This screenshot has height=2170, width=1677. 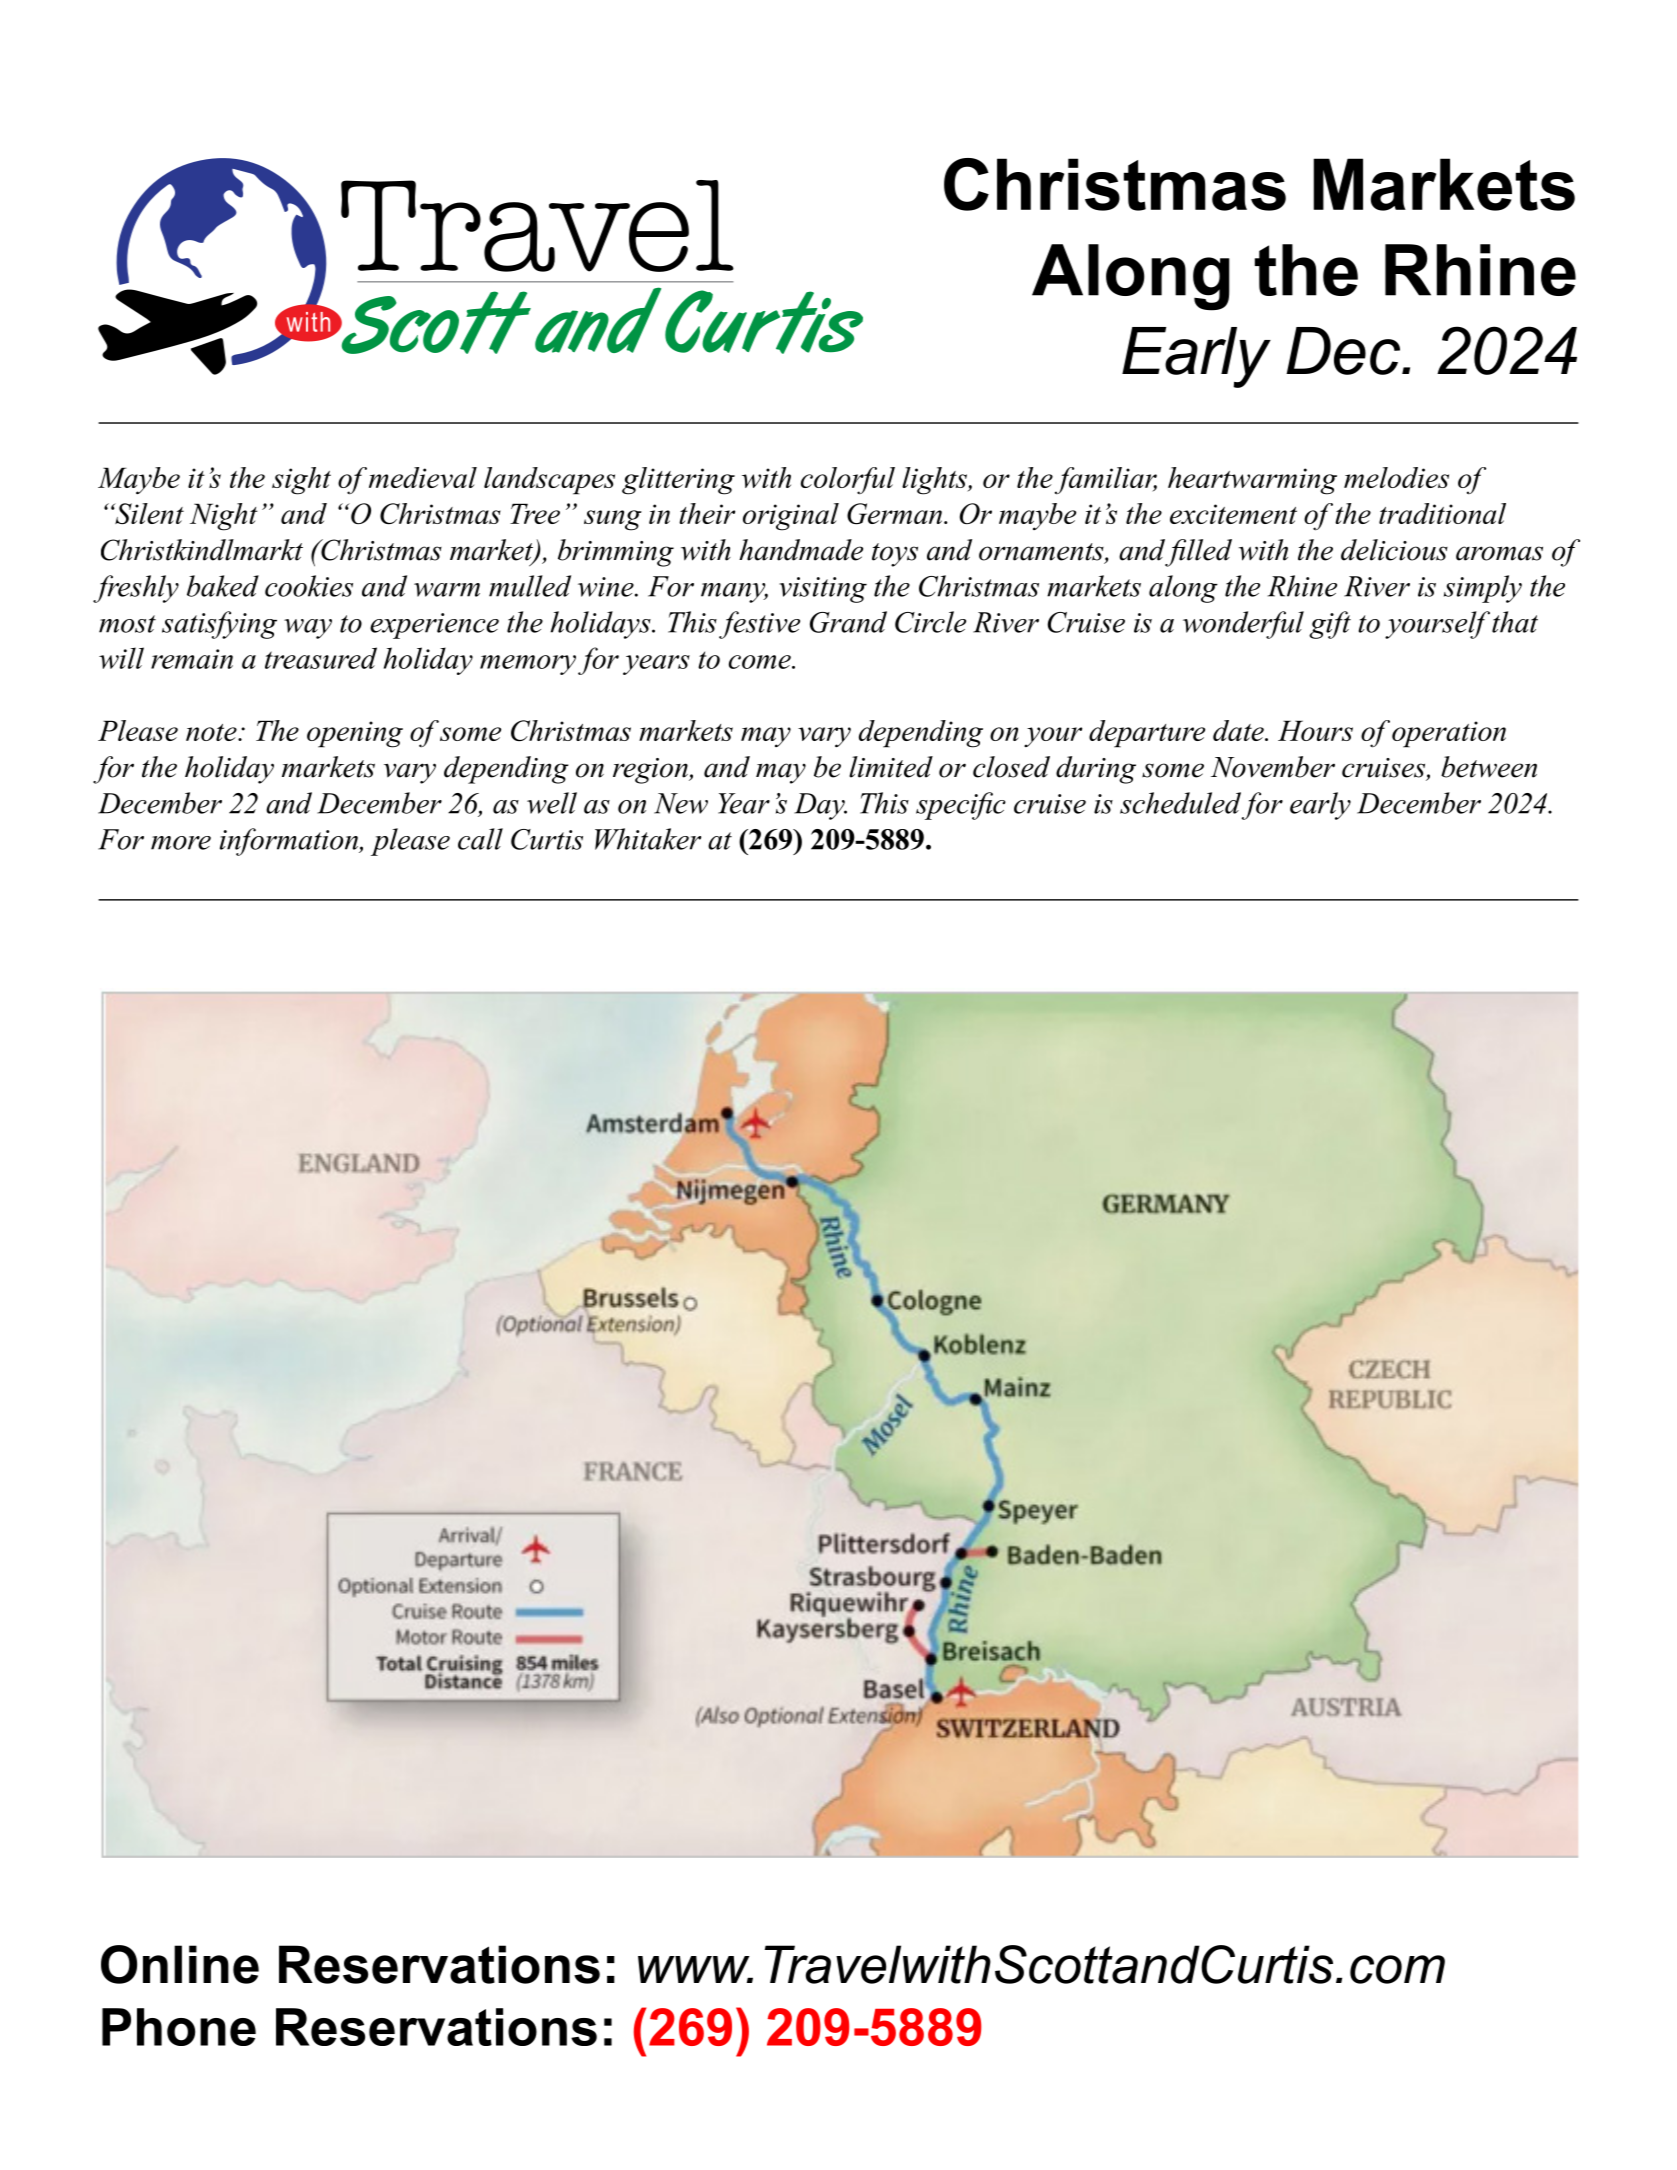 I want to click on Night, so click(x=224, y=517).
